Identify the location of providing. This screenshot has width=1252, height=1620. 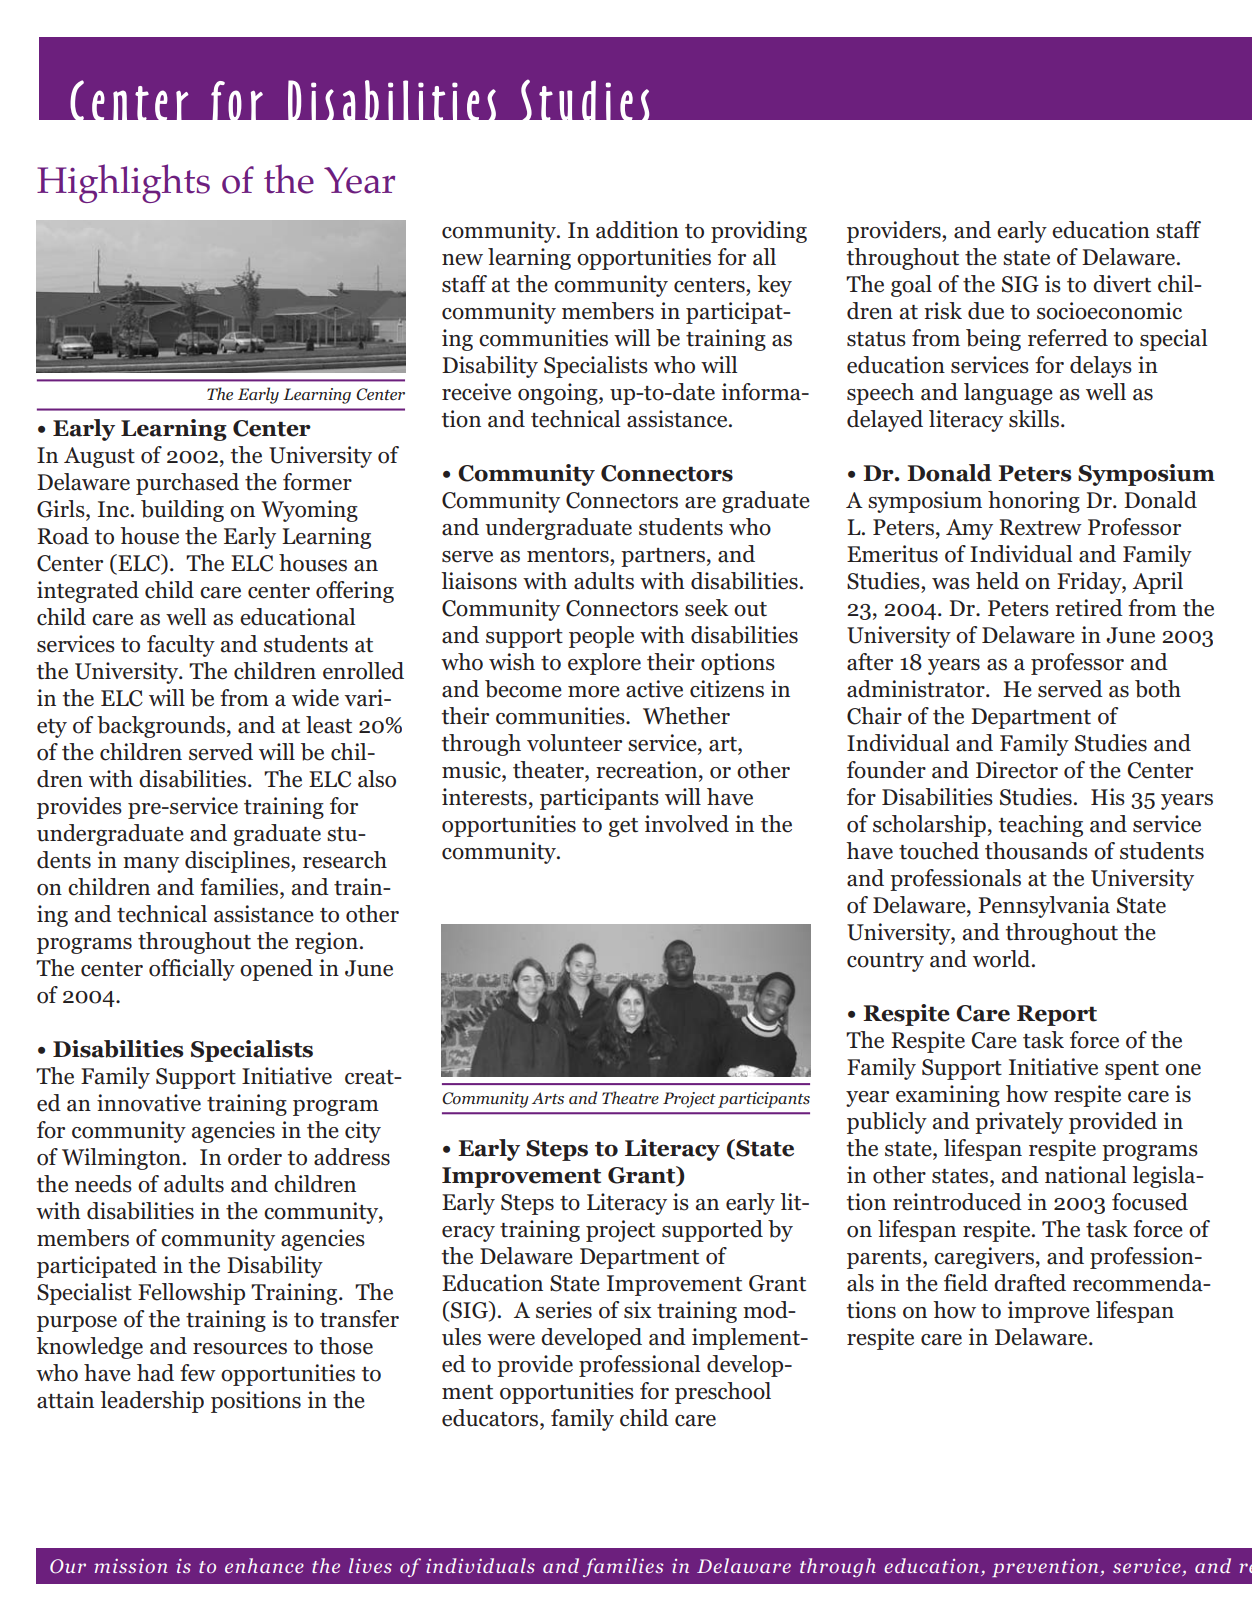
(759, 232).
